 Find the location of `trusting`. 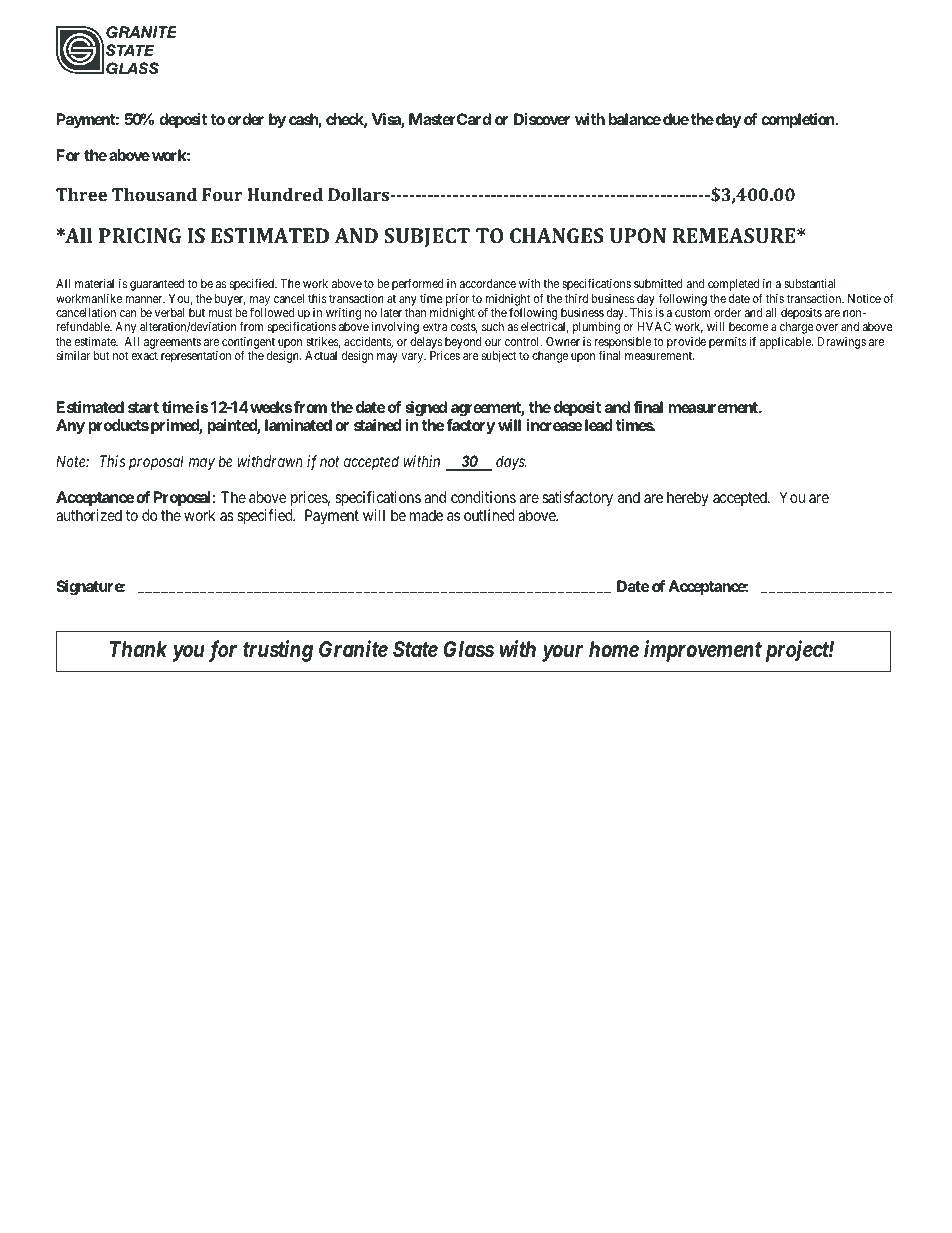

trusting is located at coordinates (278, 651).
